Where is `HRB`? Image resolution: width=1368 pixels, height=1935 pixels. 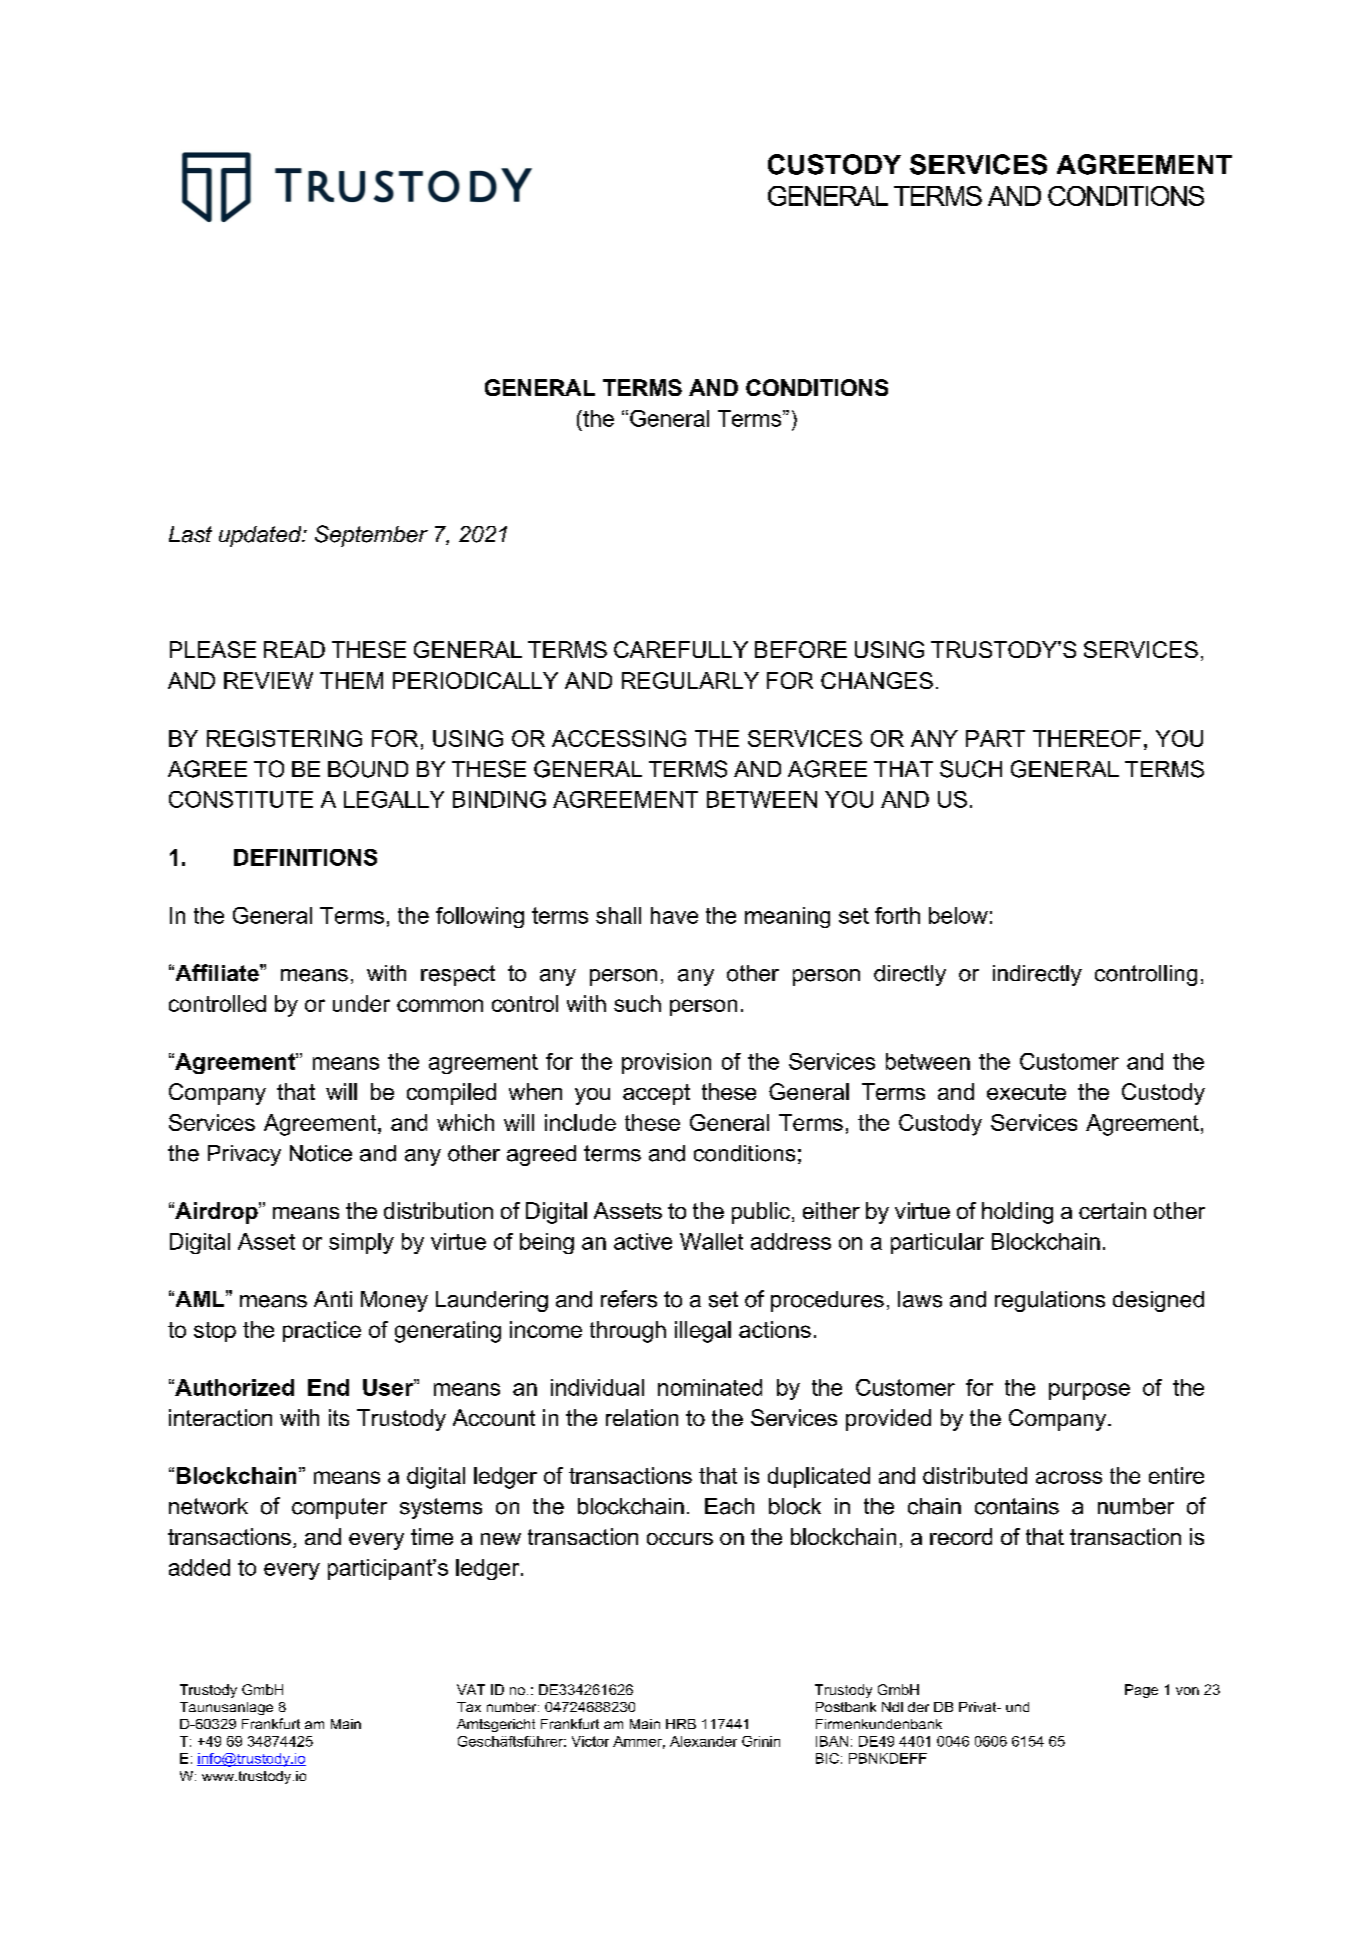 HRB is located at coordinates (681, 1724).
